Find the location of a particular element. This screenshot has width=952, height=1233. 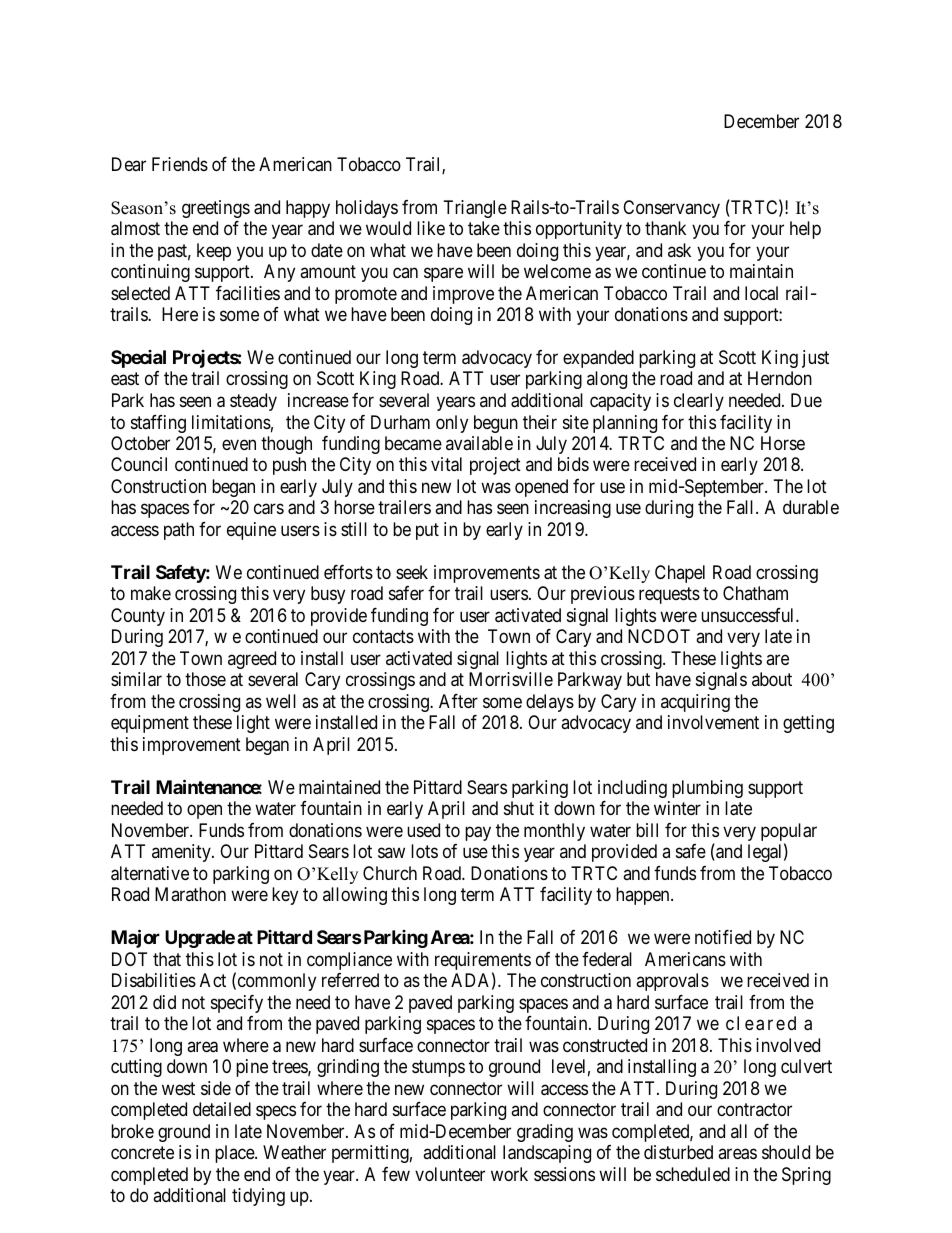

requirements is located at coordinates (483, 962).
